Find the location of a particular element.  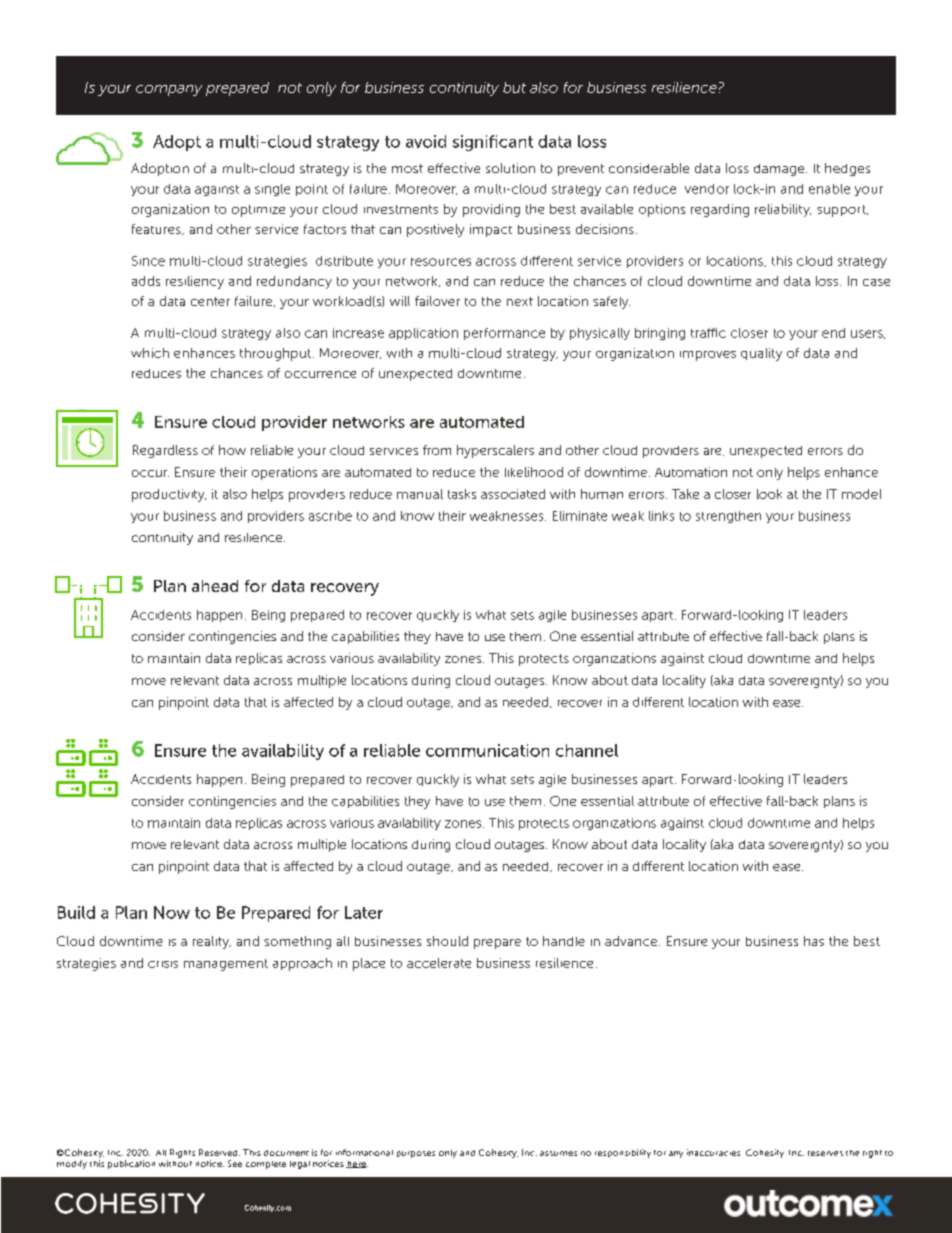

Build is located at coordinates (76, 912).
